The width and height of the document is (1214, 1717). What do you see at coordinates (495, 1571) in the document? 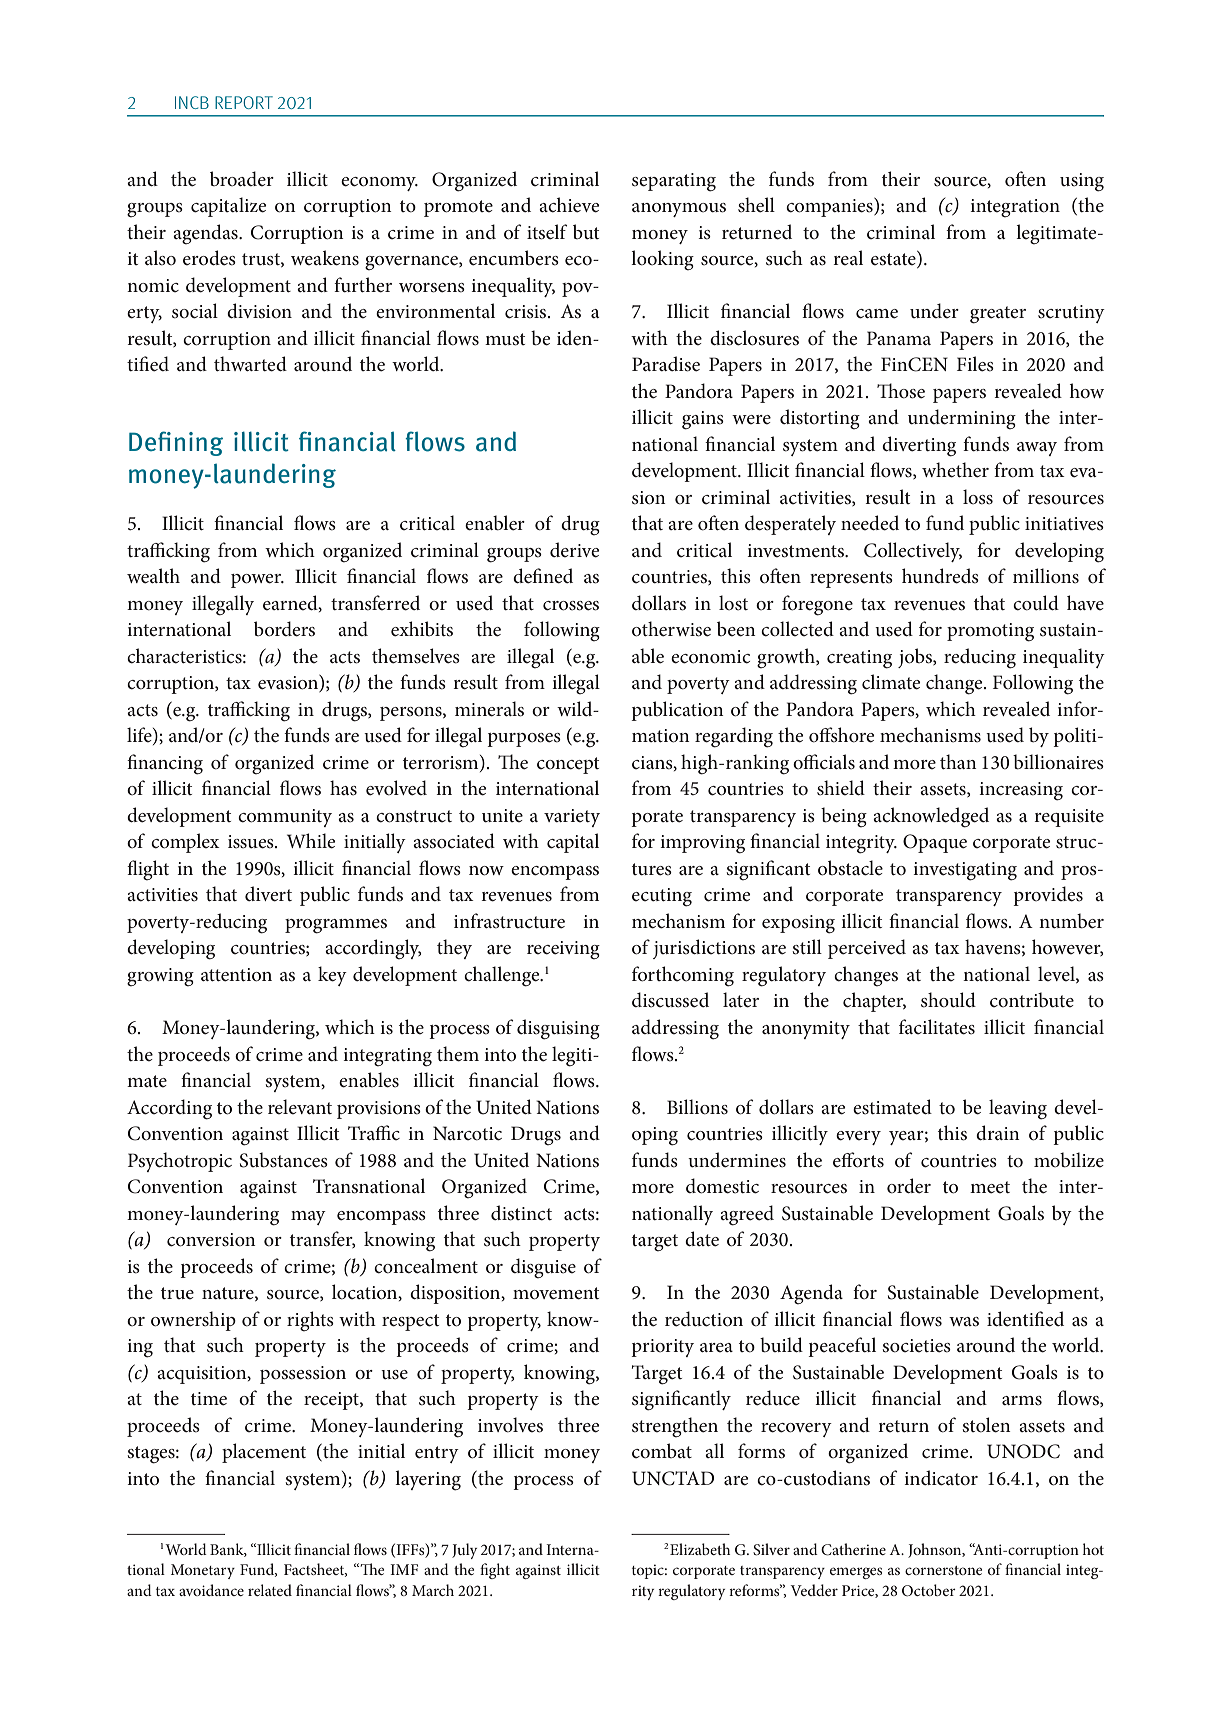
I see `fight` at bounding box center [495, 1571].
